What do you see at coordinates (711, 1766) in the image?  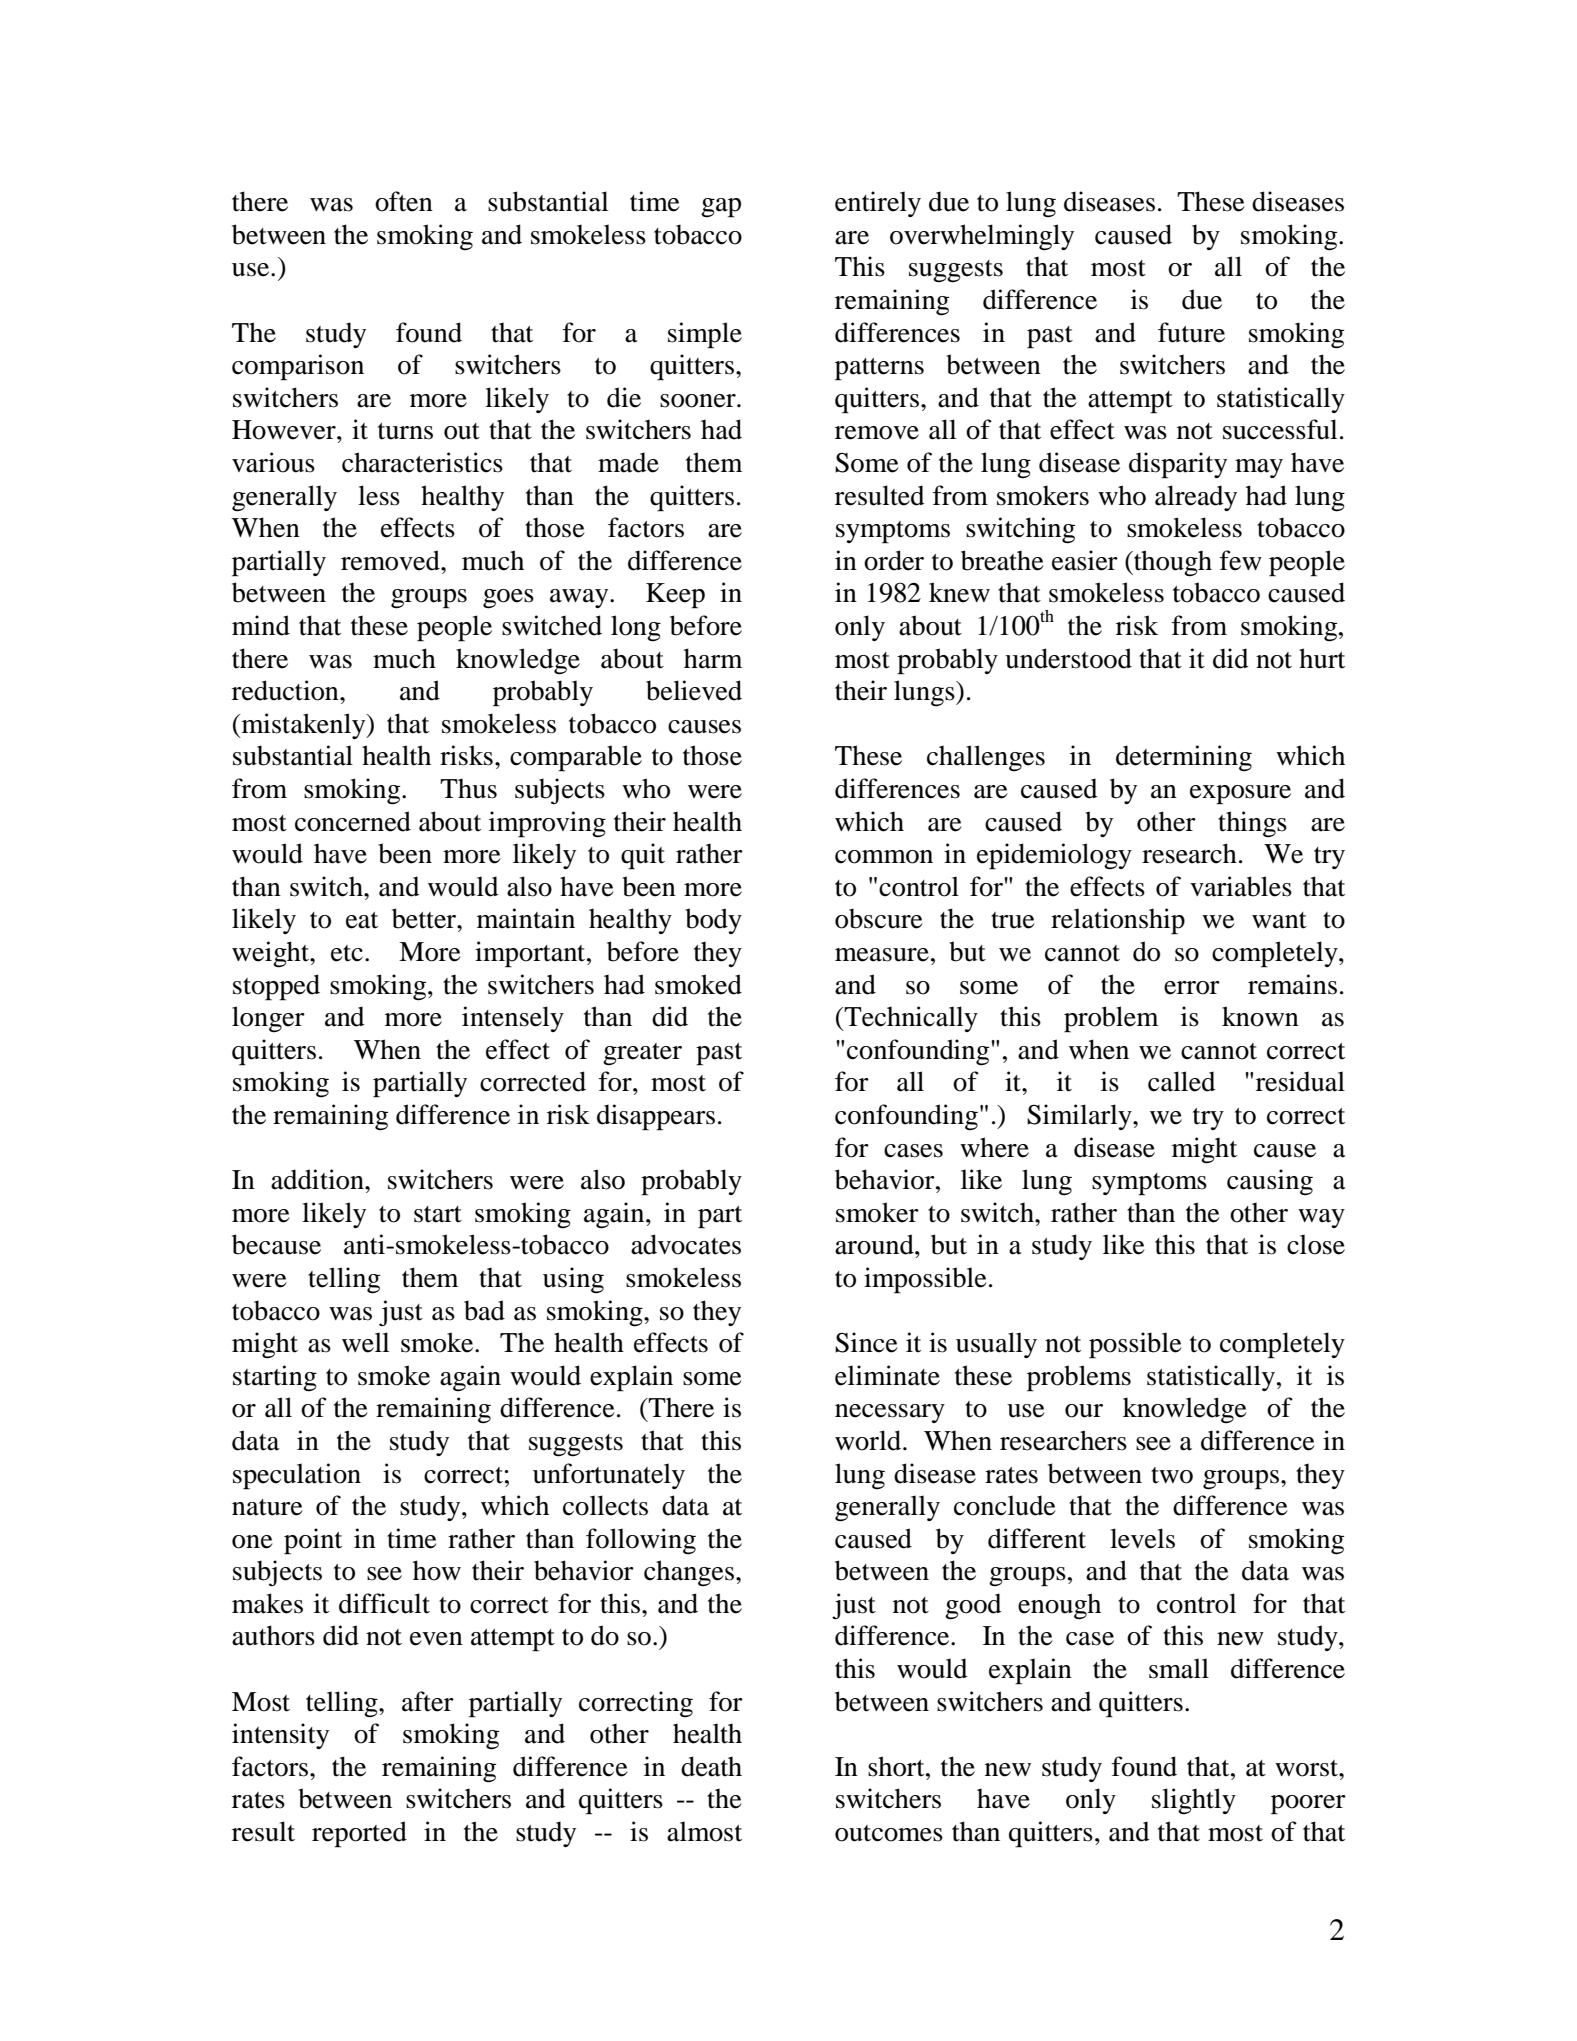 I see `death` at bounding box center [711, 1766].
